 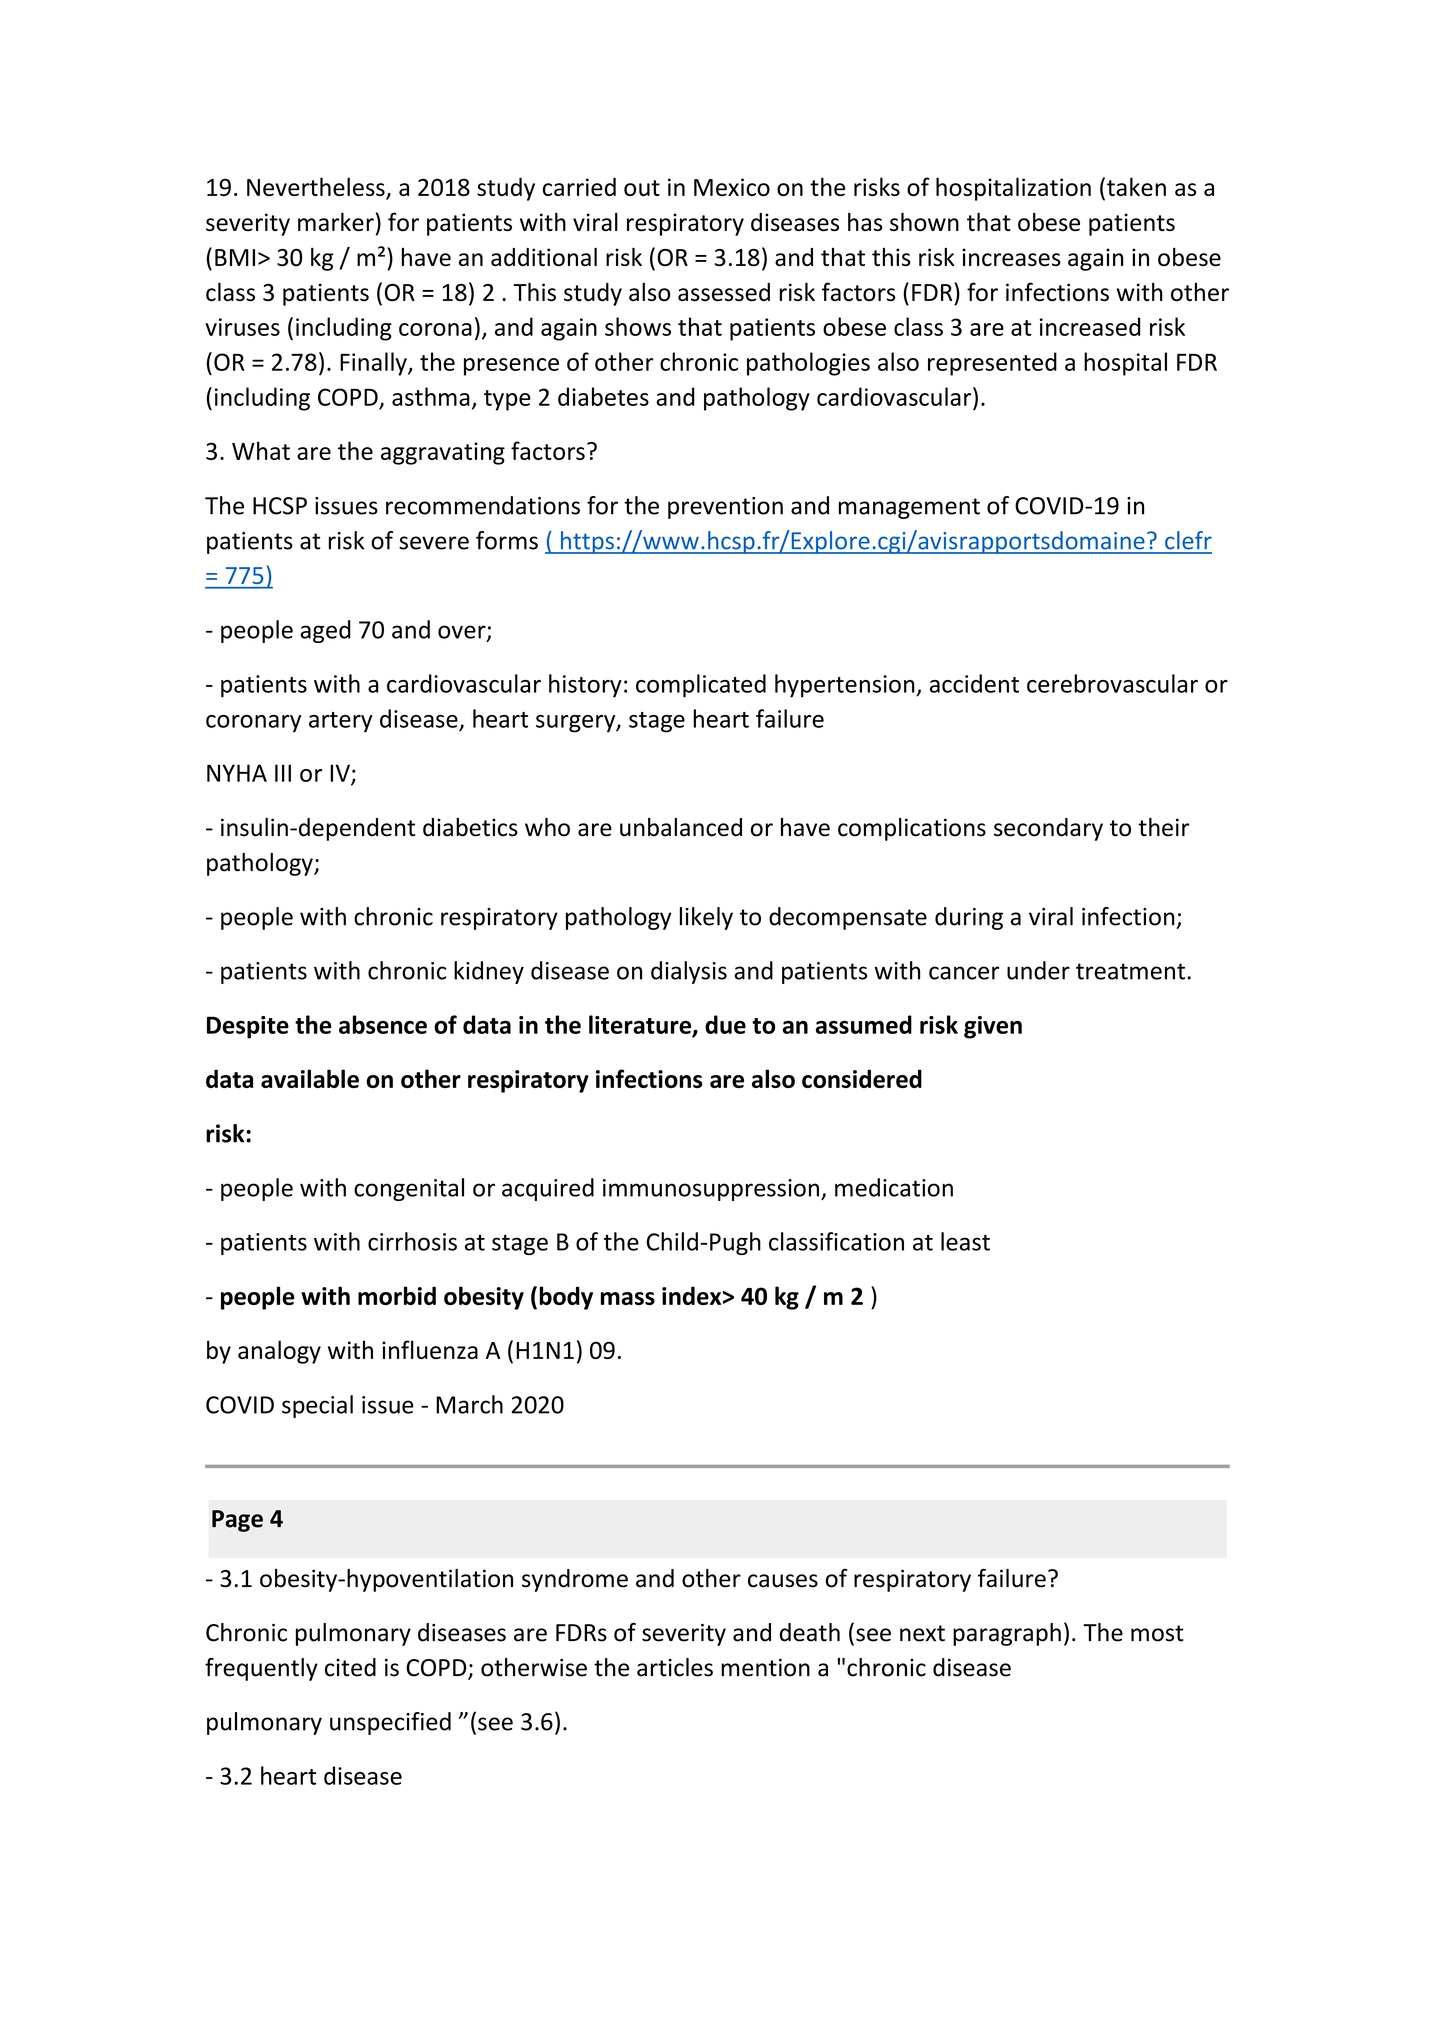 What do you see at coordinates (341, 722) in the page?
I see `artery` at bounding box center [341, 722].
